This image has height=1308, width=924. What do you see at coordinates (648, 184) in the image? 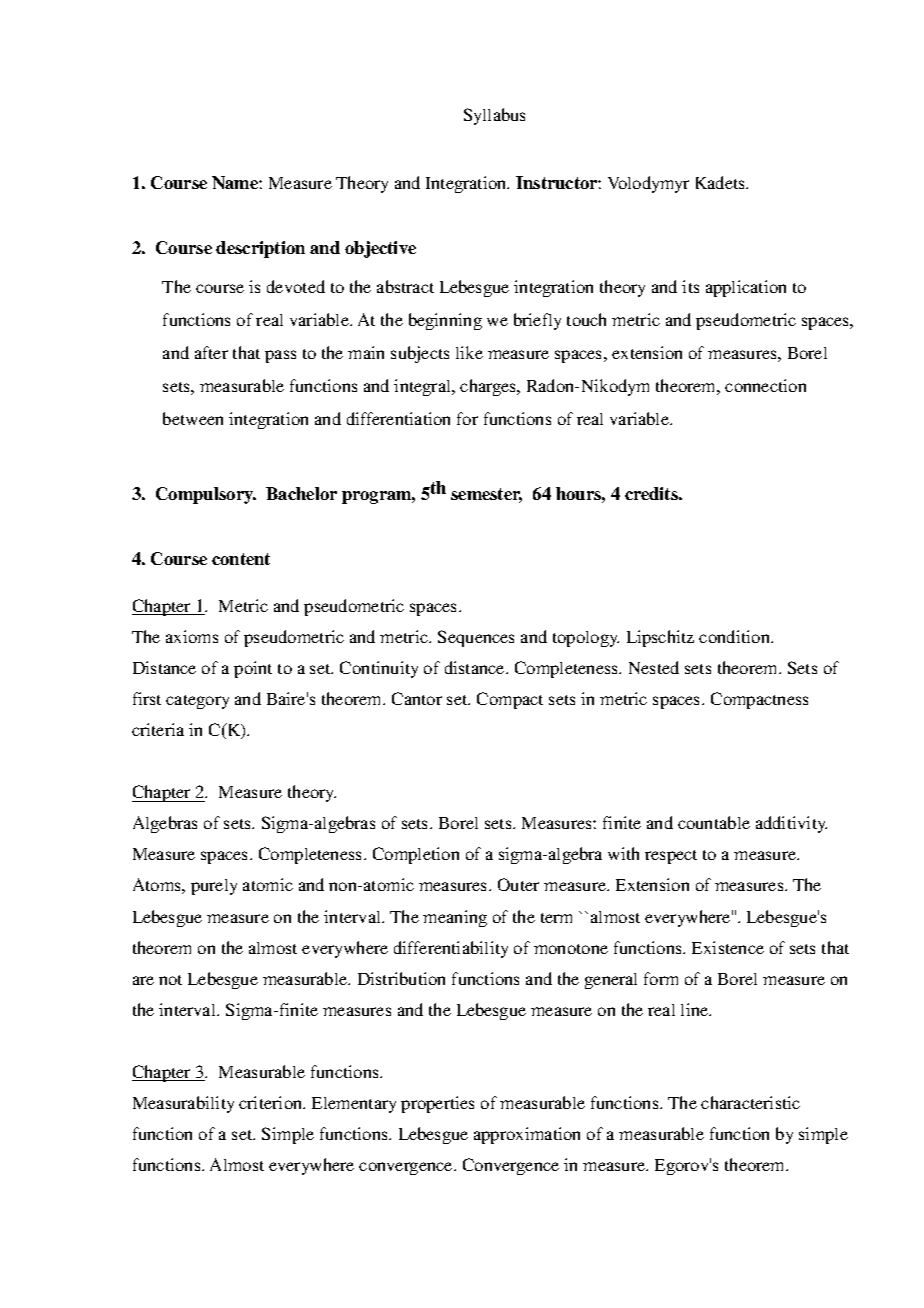
I see `Volodymyr` at bounding box center [648, 184].
